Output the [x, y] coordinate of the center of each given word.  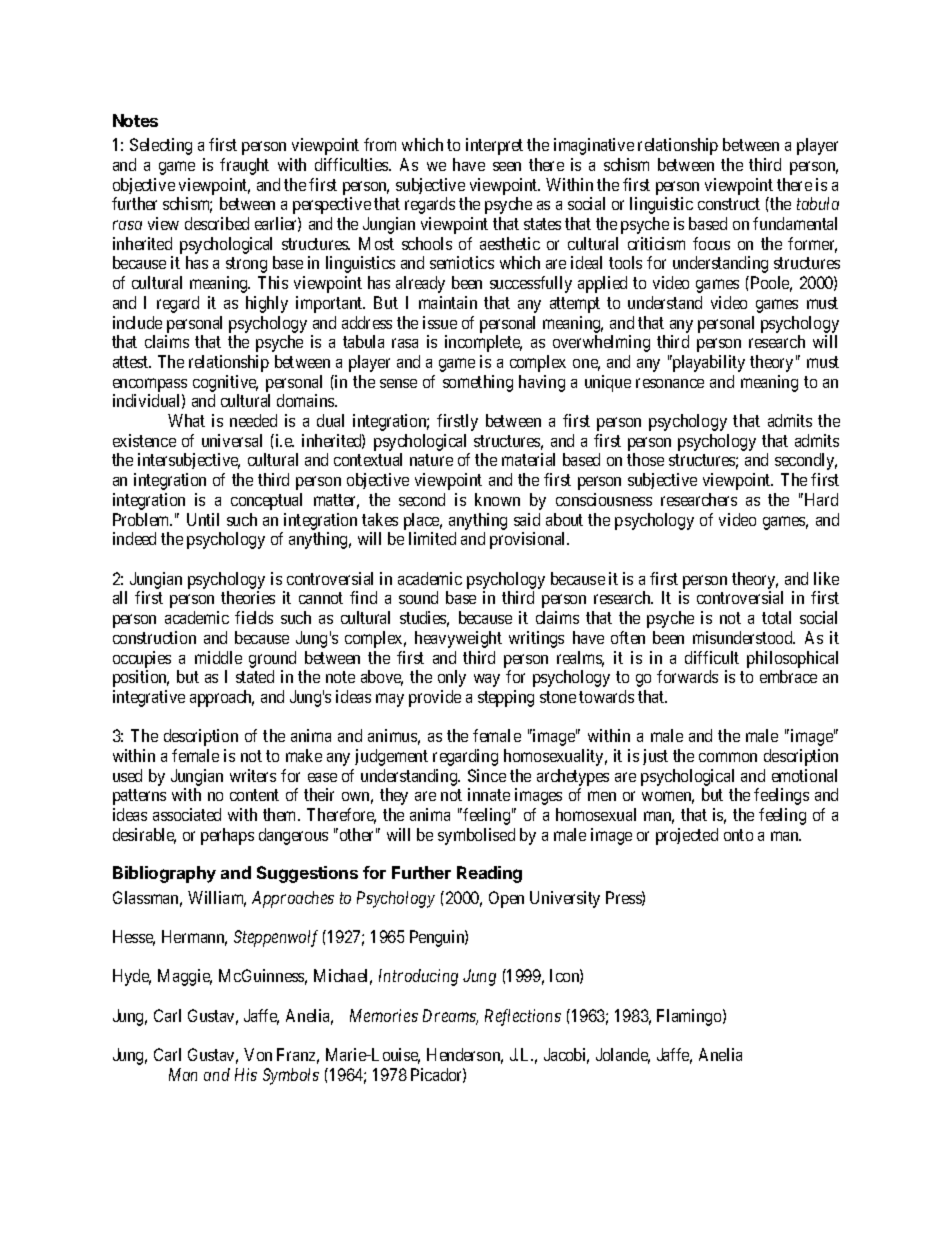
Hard [821, 499]
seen [507, 166]
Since [487, 775]
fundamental [795, 223]
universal [232, 440]
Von [258, 1054]
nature [431, 460]
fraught [244, 166]
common [728, 757]
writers [253, 775]
